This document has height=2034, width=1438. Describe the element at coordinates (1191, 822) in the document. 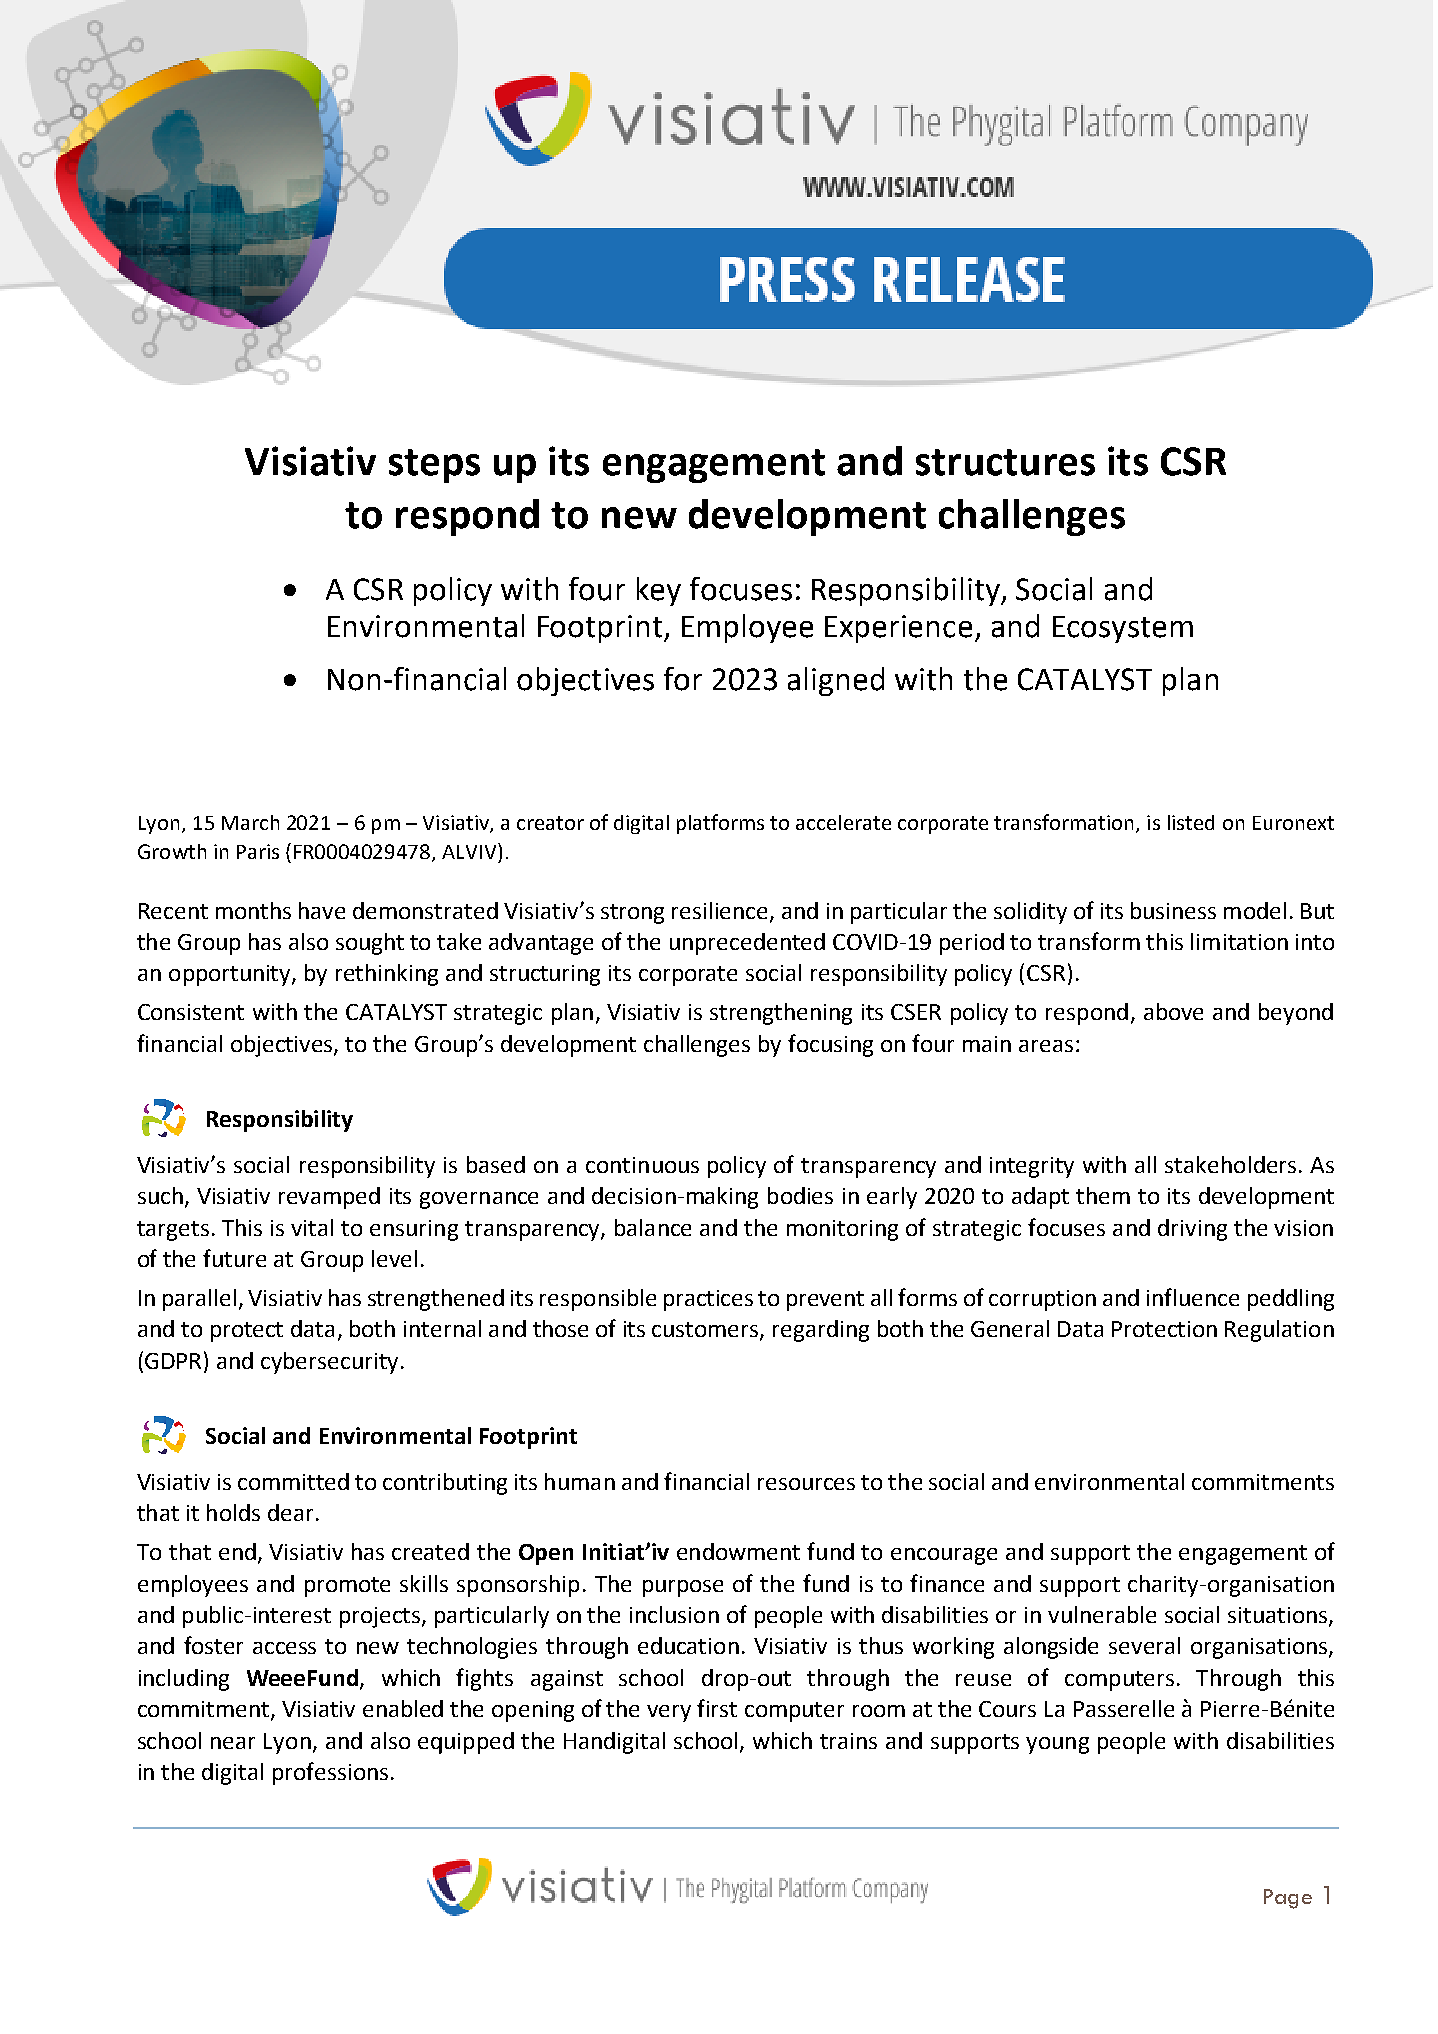

I see `listed` at that location.
